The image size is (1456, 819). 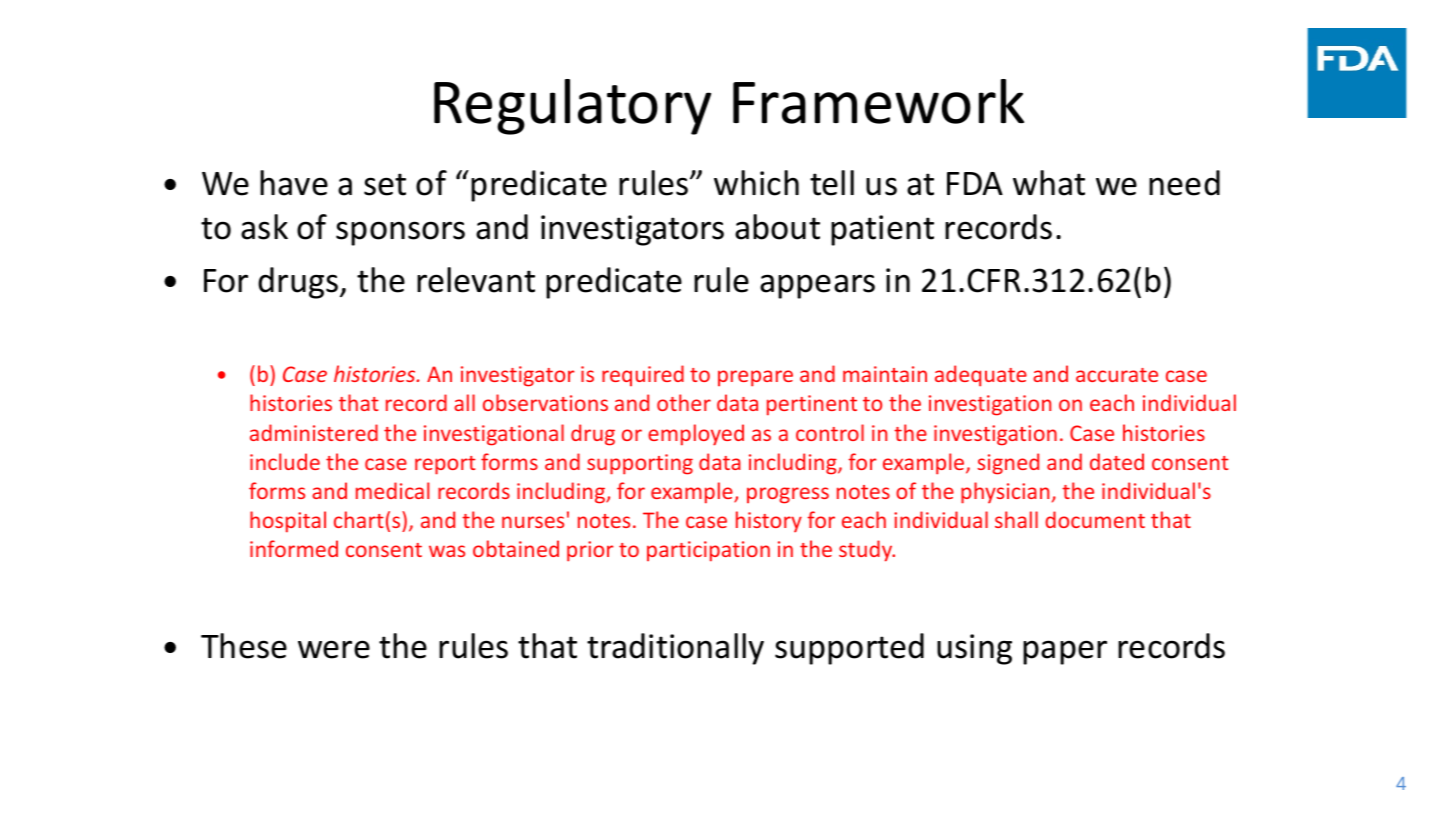 I want to click on Regulatory, so click(x=572, y=107).
